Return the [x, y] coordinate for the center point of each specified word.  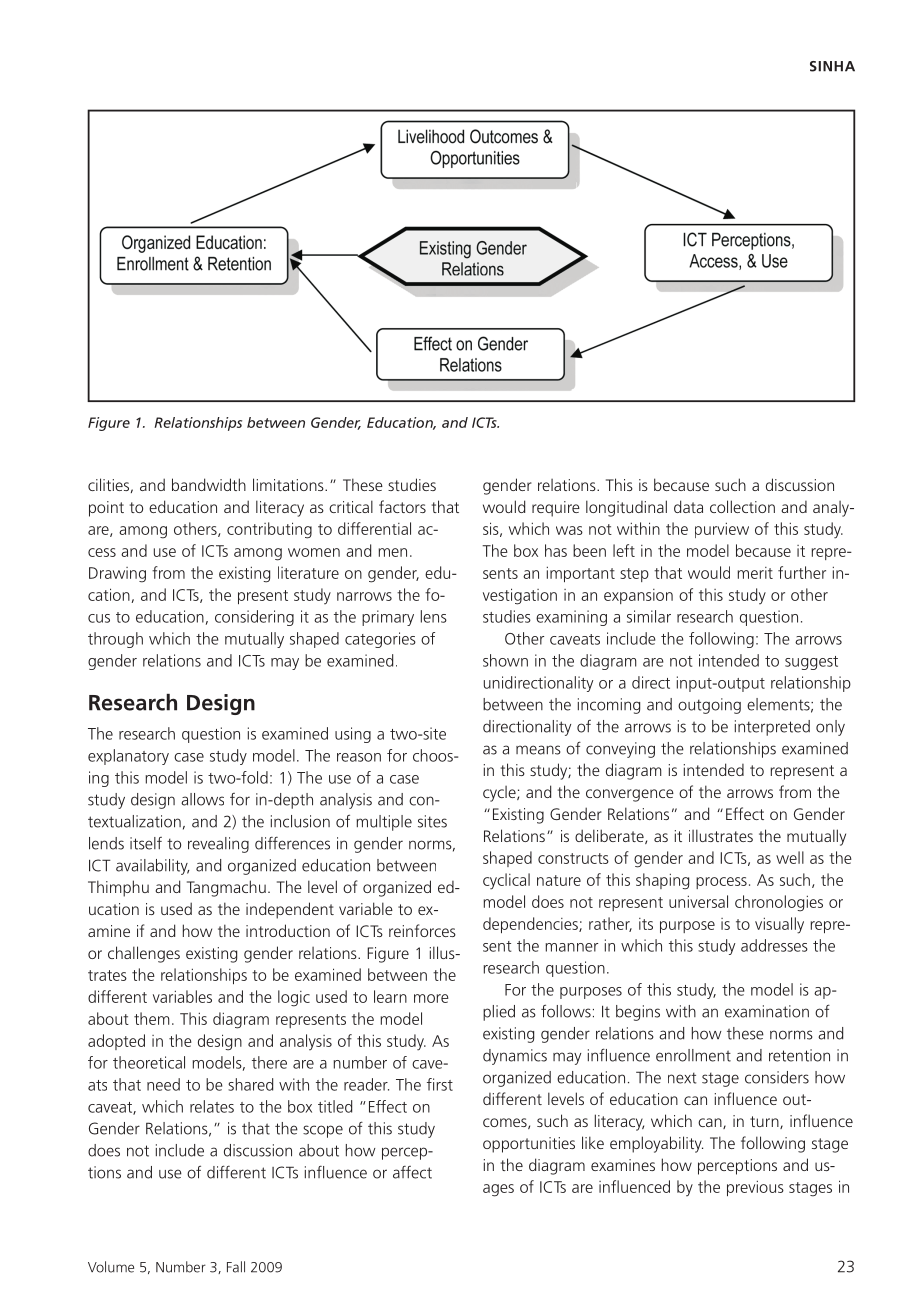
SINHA [832, 66]
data [688, 506]
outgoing [709, 706]
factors [402, 506]
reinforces [422, 930]
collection [742, 506]
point [106, 509]
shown [505, 660]
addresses [774, 945]
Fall [236, 1267]
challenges [144, 954]
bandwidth [209, 484]
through [115, 640]
